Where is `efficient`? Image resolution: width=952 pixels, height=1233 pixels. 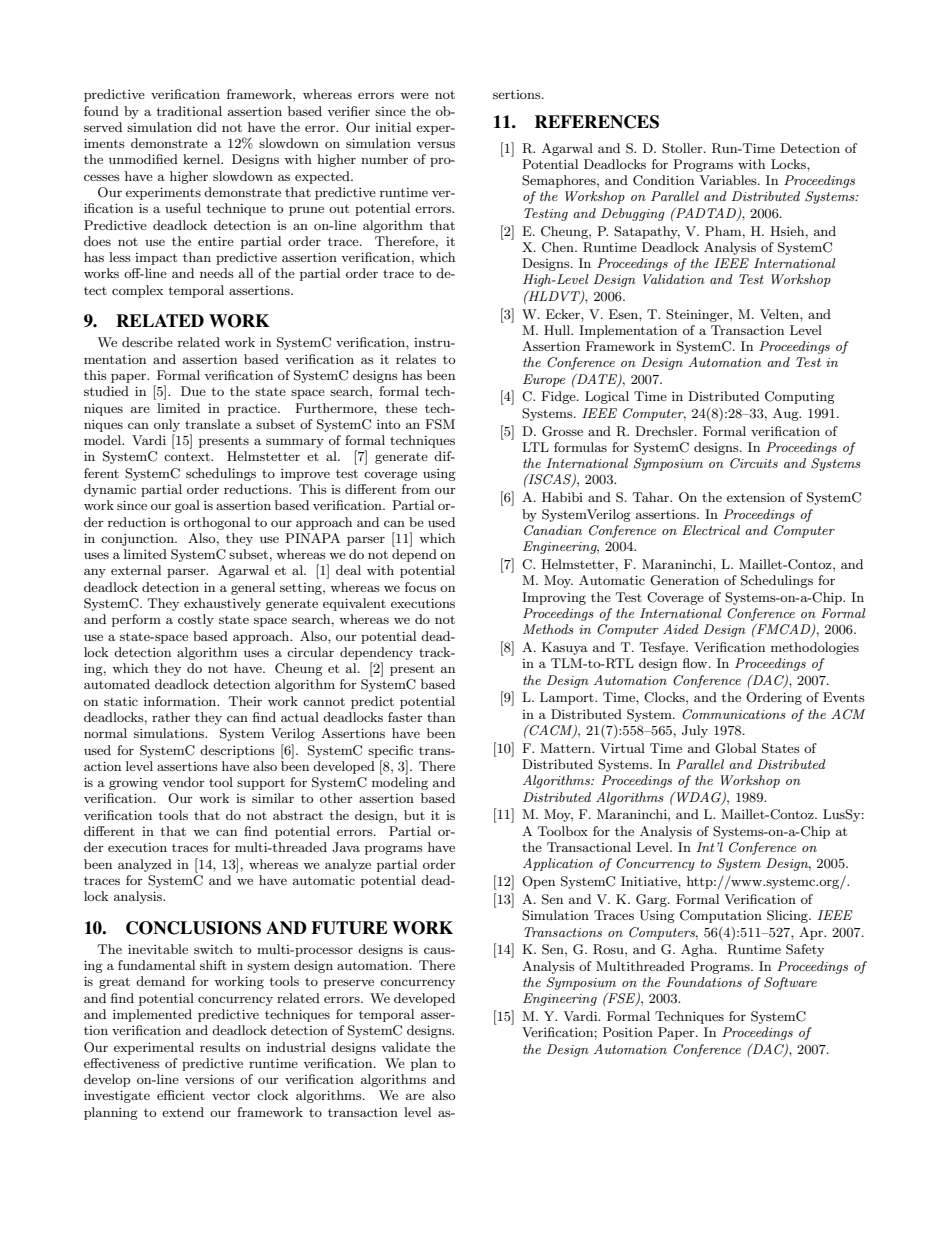 efficient is located at coordinates (181, 1095).
